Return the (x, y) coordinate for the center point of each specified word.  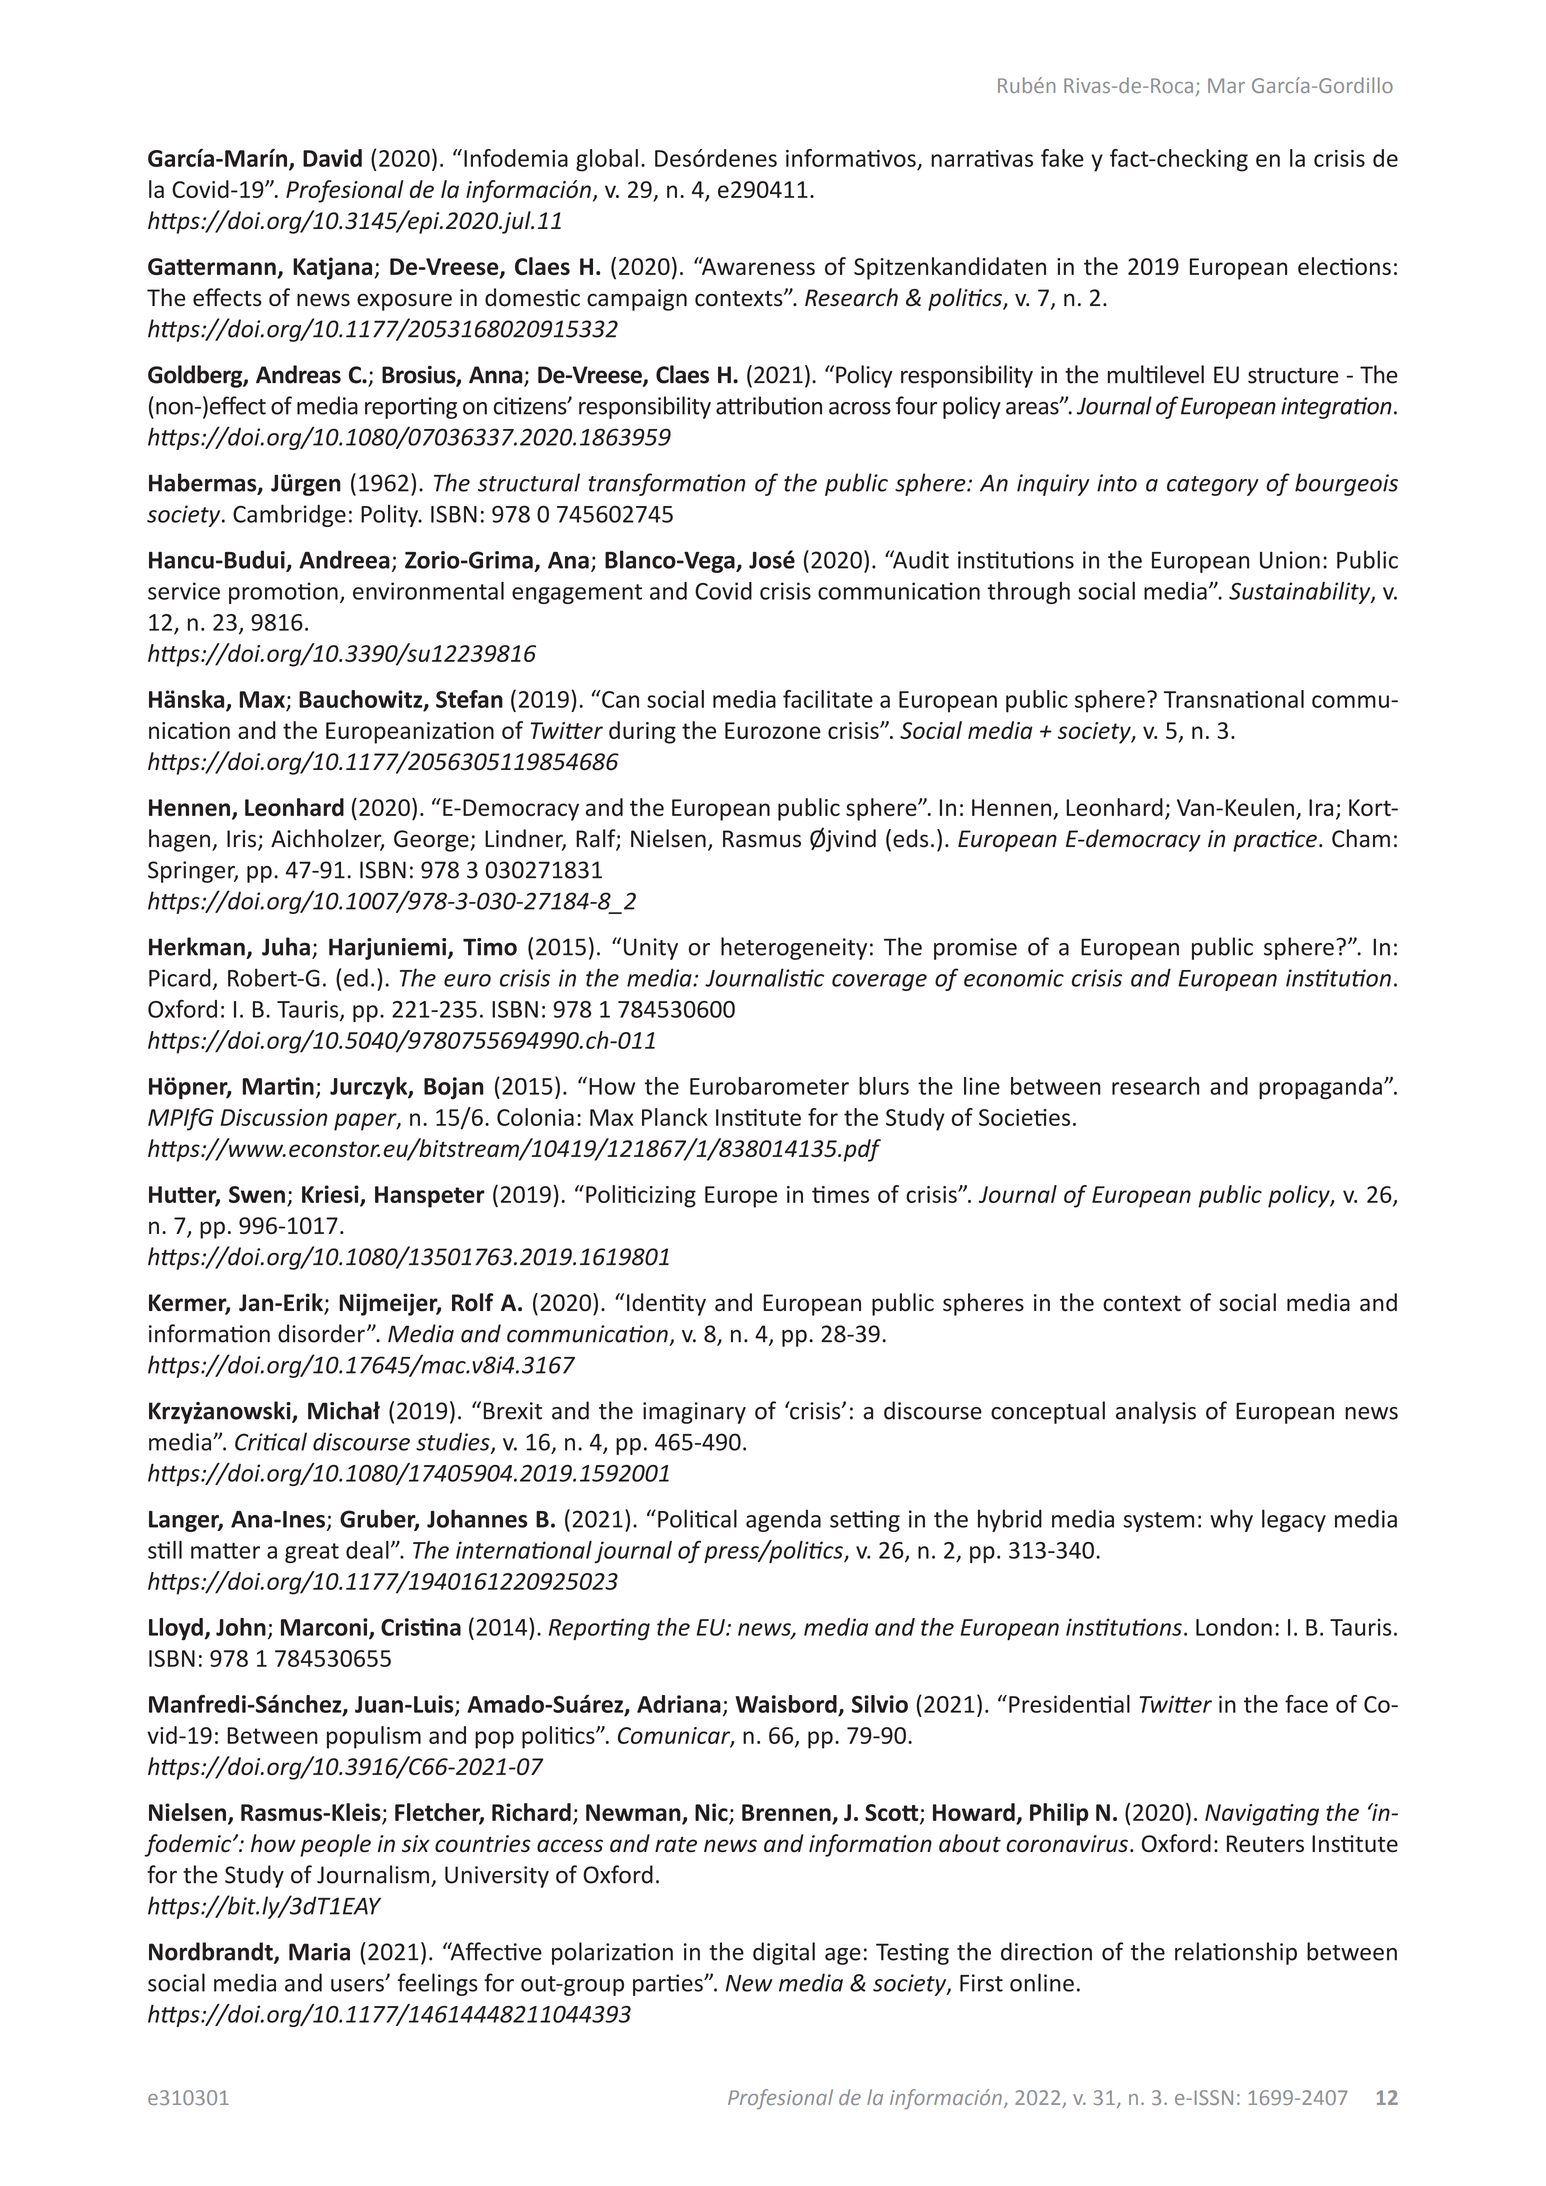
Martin (278, 1086)
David (332, 158)
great (312, 1553)
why (1231, 1520)
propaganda (1320, 1088)
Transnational (1234, 699)
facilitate (828, 699)
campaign (637, 300)
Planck (675, 1117)
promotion (283, 593)
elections (1344, 266)
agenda (783, 1520)
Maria (319, 1952)
